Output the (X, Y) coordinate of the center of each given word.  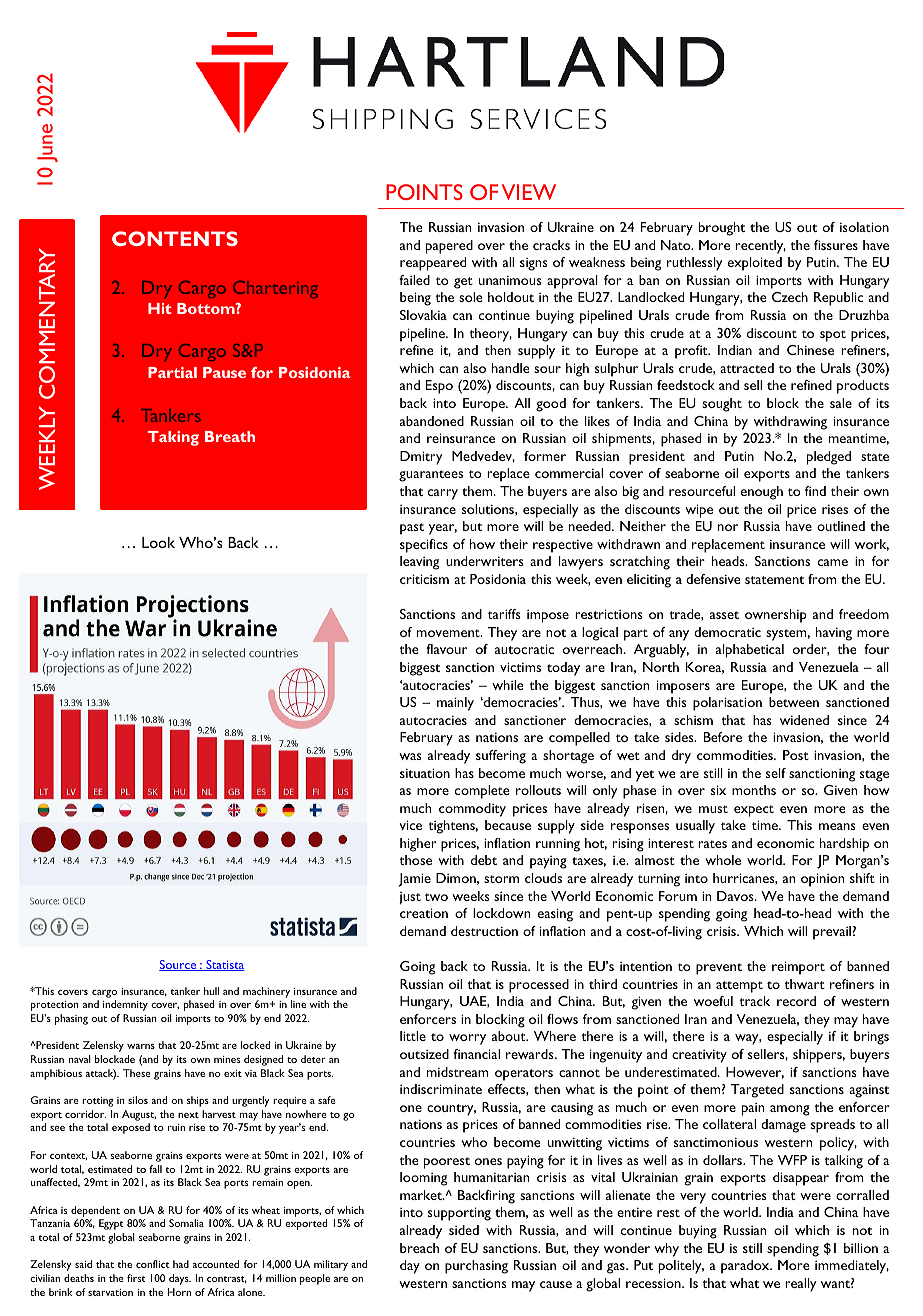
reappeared (433, 264)
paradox (746, 1267)
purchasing (476, 1267)
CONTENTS (175, 238)
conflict (153, 1264)
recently (760, 247)
